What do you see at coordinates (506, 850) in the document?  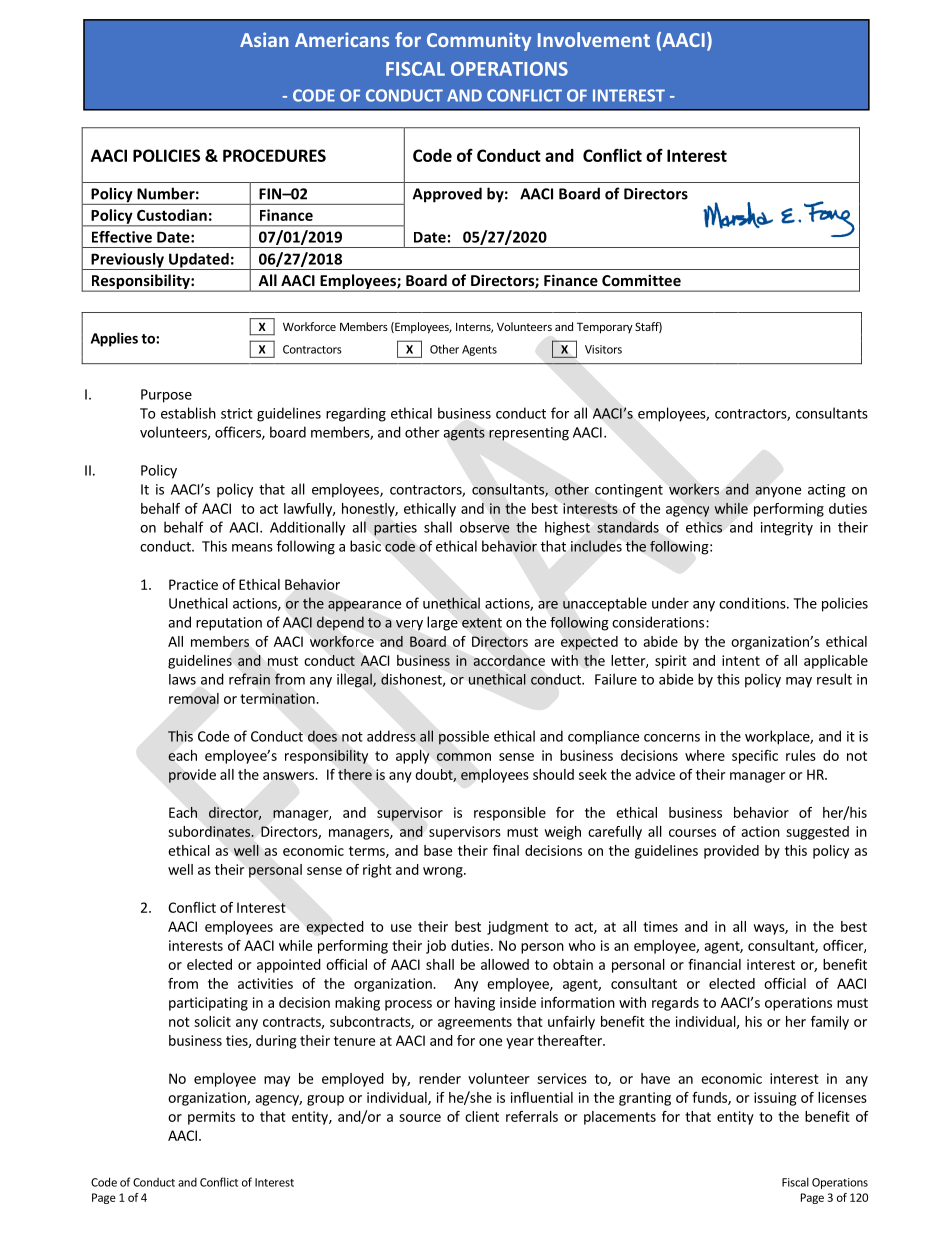 I see `final` at bounding box center [506, 850].
